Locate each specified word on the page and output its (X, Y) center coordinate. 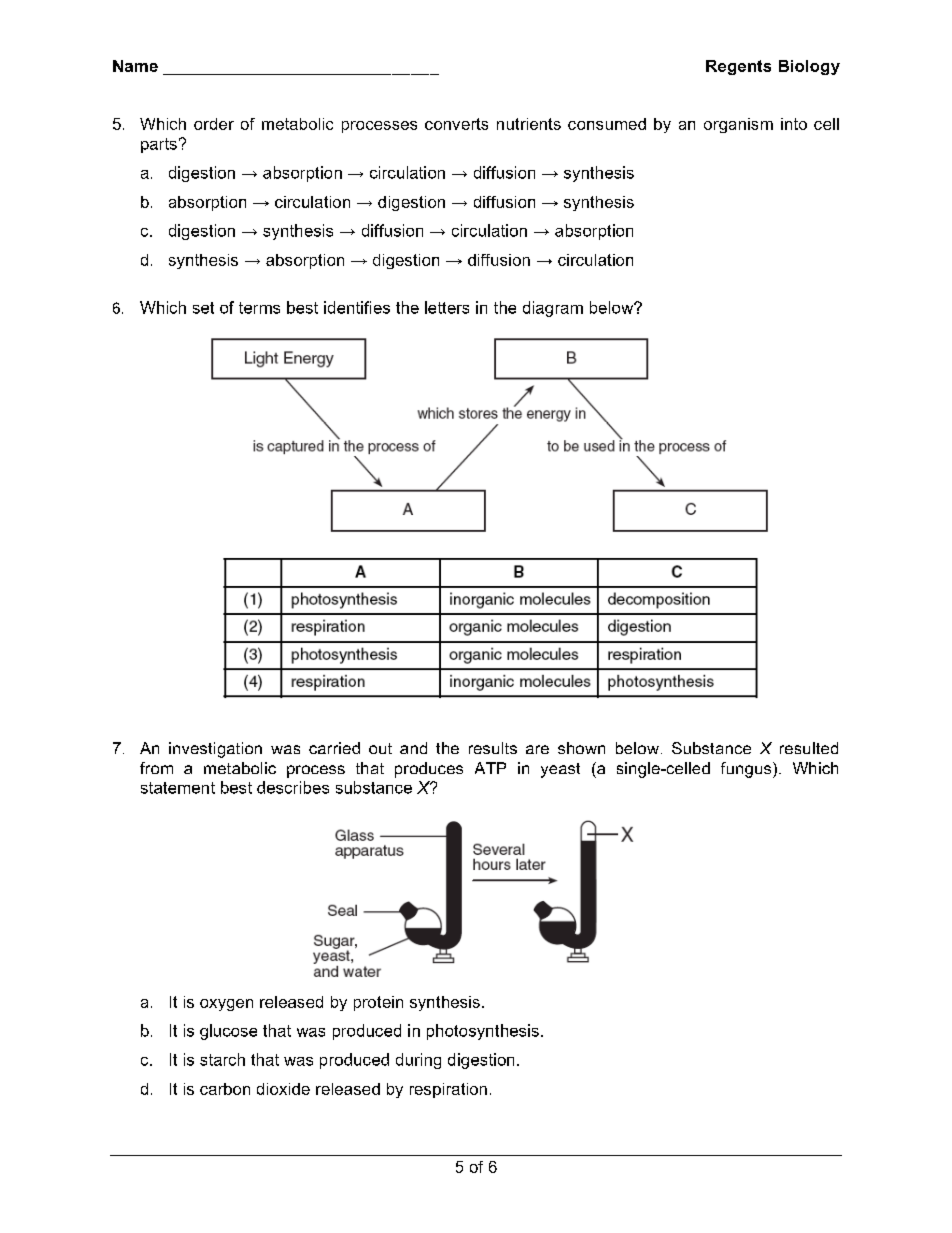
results (493, 748)
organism (738, 125)
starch (222, 1059)
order (214, 124)
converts (456, 124)
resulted (809, 748)
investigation (215, 750)
